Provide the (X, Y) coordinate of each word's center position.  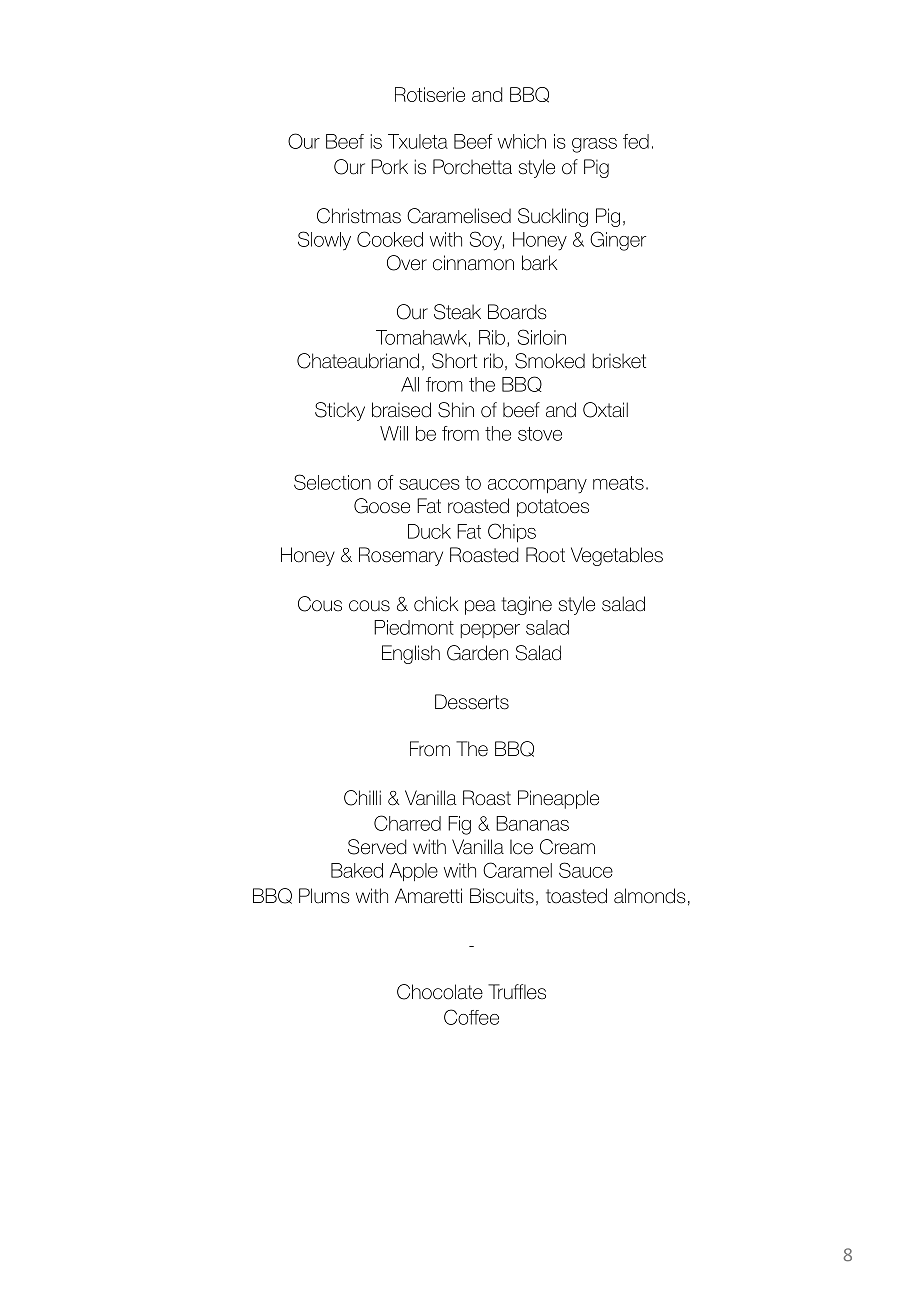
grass (594, 145)
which (522, 141)
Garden (477, 653)
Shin (456, 410)
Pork (389, 167)
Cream (567, 847)
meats (618, 483)
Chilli (362, 798)
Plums (324, 896)
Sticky (340, 411)
